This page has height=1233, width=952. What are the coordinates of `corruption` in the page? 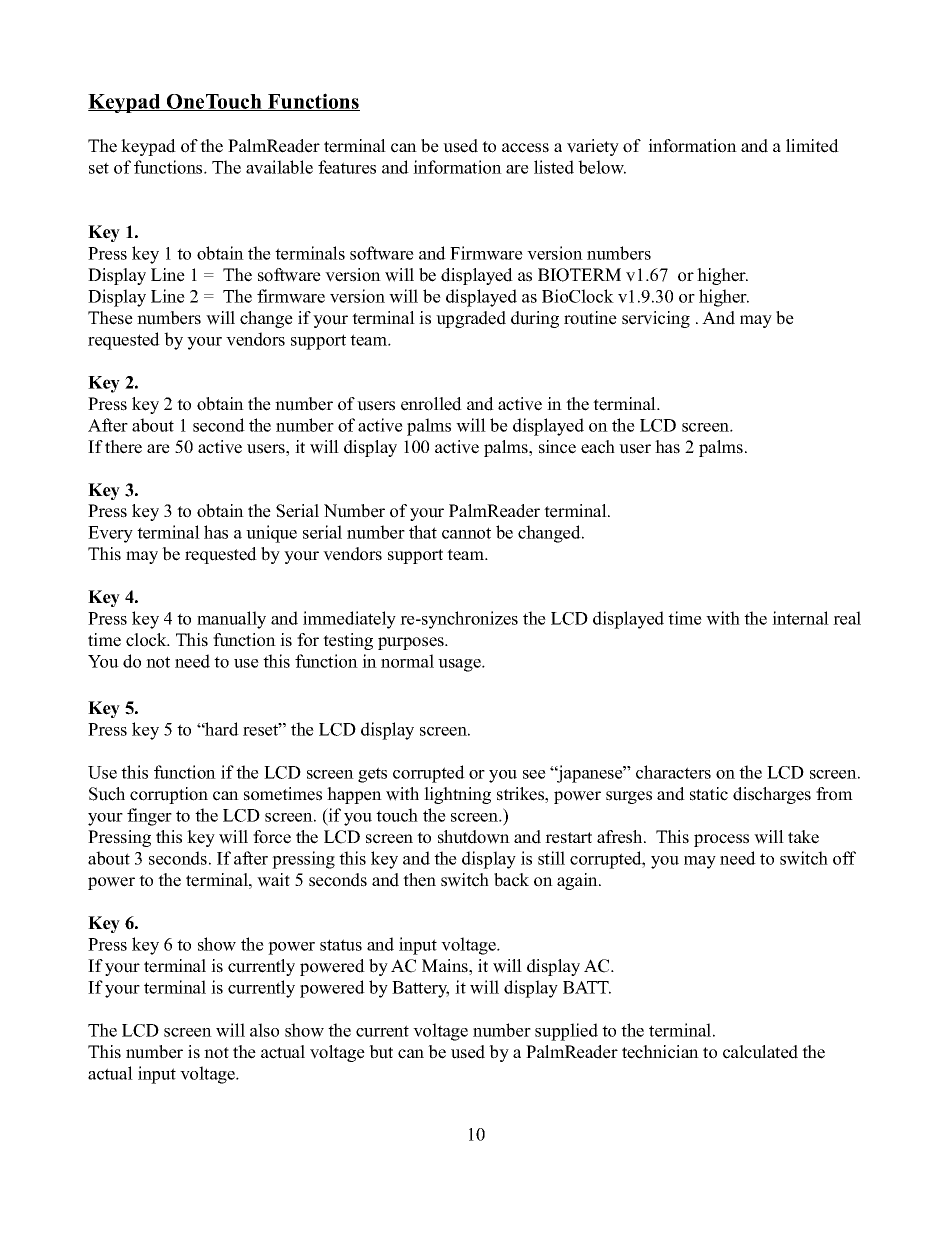 It's located at (169, 795).
